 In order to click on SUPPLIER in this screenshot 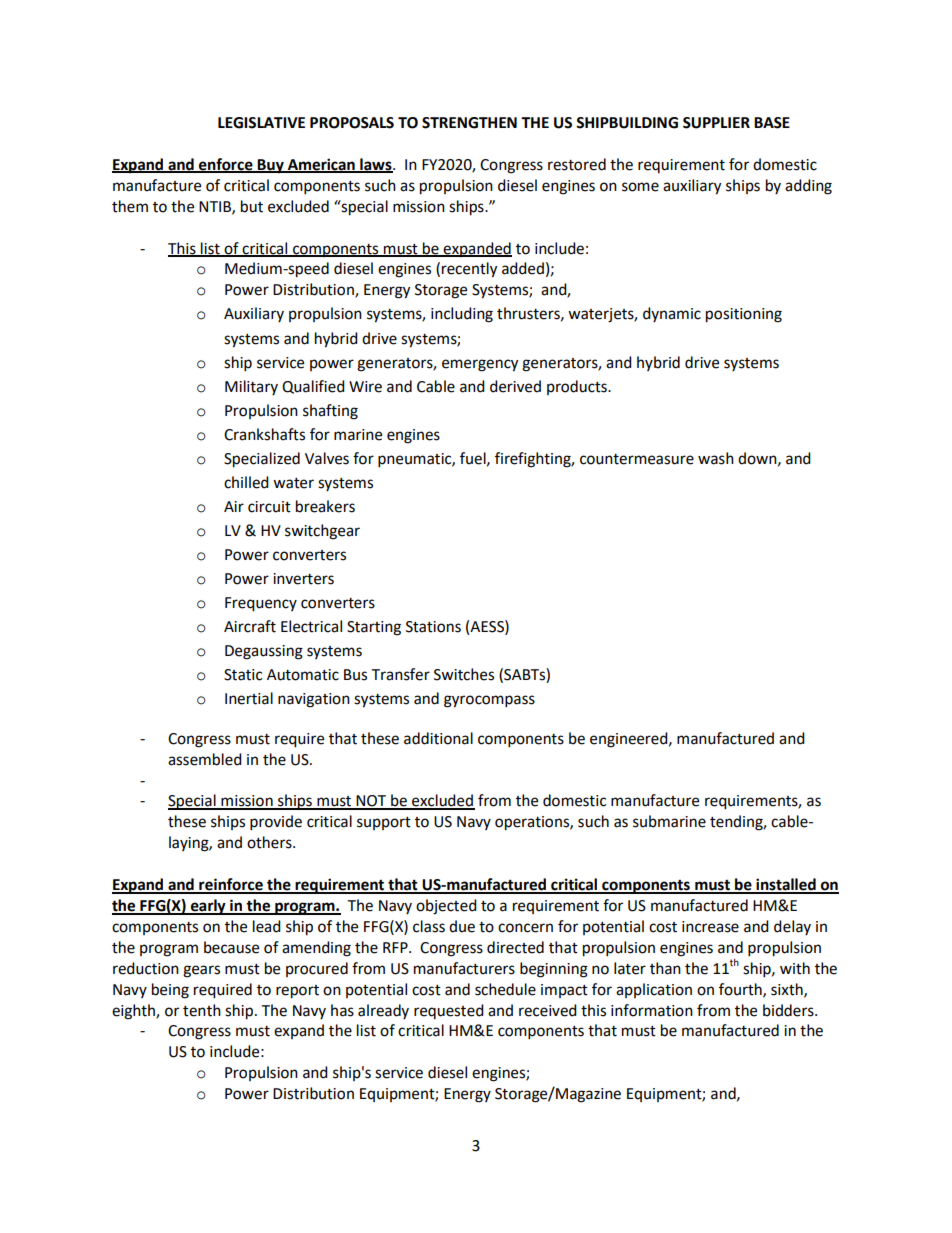, I will do `click(716, 123)`.
